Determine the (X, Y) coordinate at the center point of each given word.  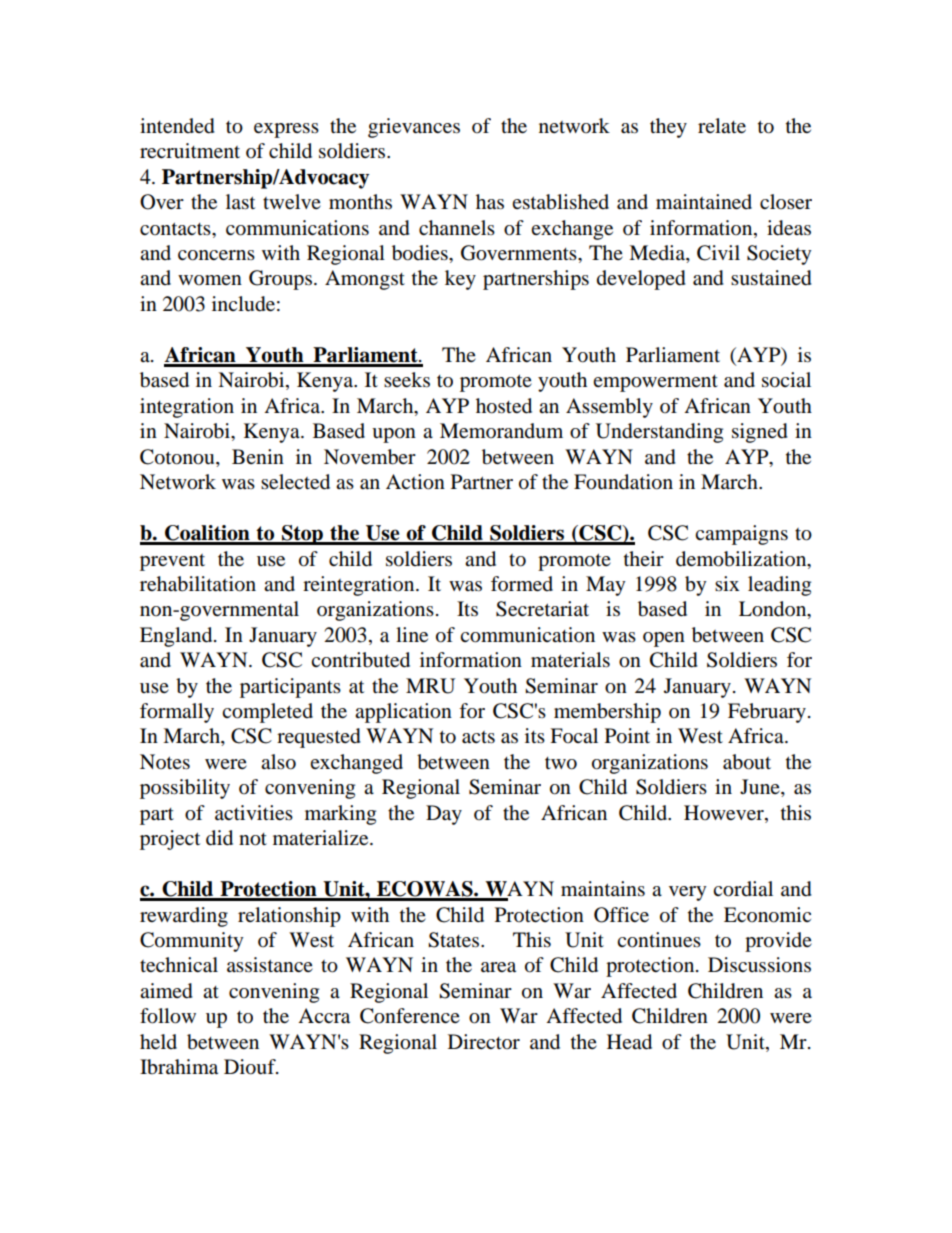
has (490, 202)
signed (760, 433)
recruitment (190, 151)
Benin (258, 456)
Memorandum (501, 431)
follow (168, 1016)
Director (484, 1041)
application (403, 713)
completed (267, 713)
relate (722, 126)
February (767, 713)
